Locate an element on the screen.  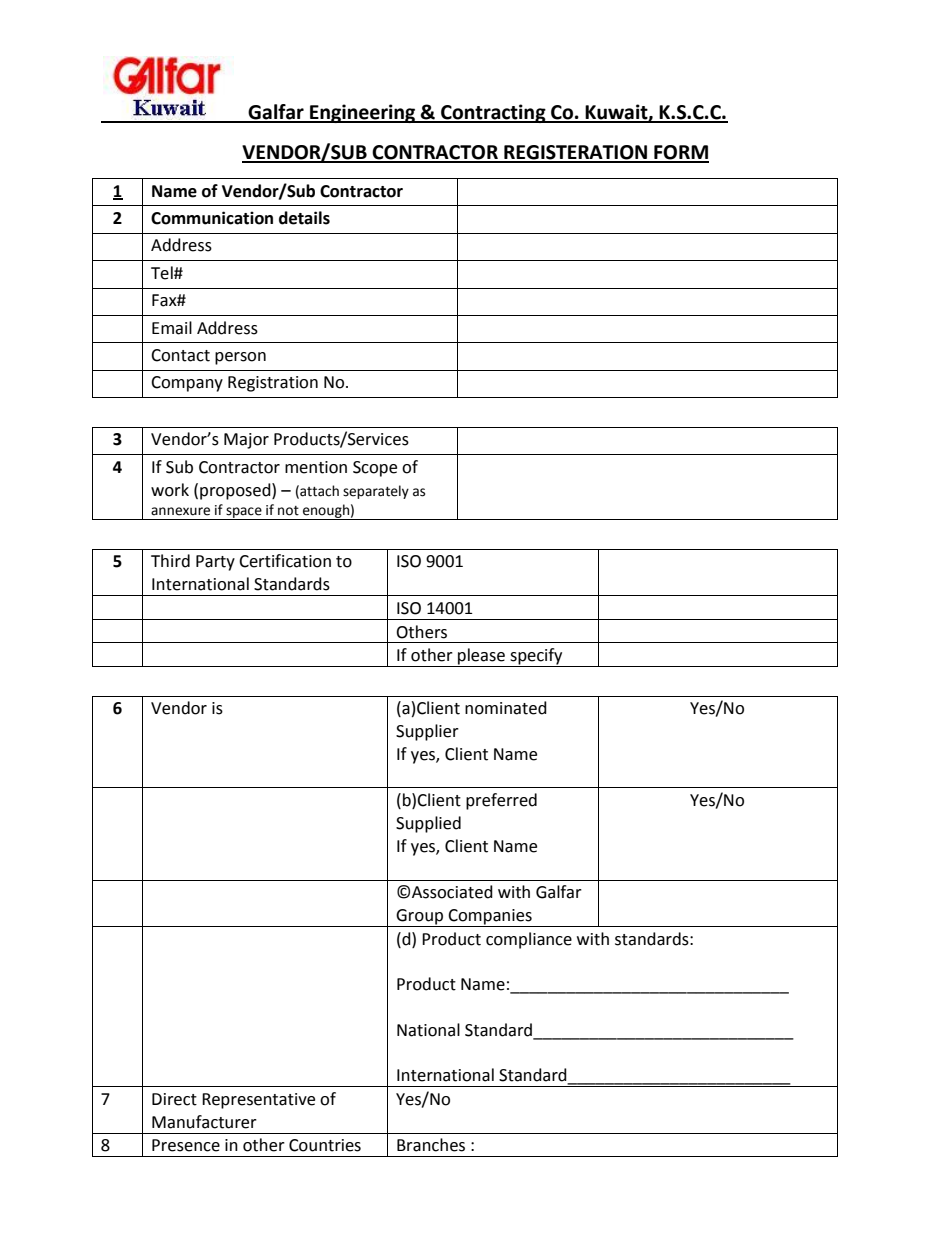
FORM is located at coordinates (680, 153).
